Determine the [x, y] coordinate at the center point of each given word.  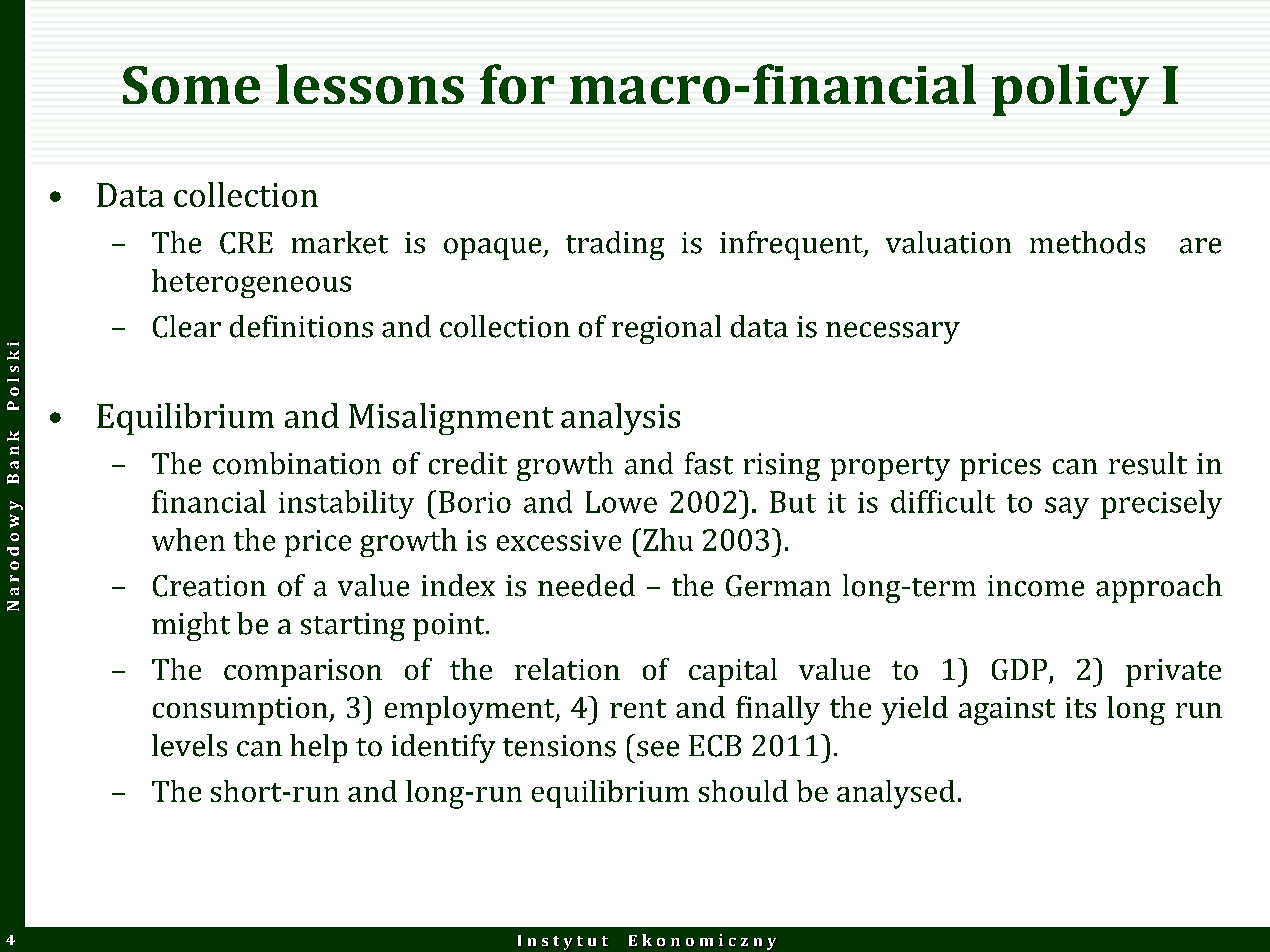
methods [1087, 242]
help [318, 748]
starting [353, 627]
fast [709, 463]
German [778, 586]
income [1036, 586]
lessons [370, 84]
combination [297, 463]
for [517, 84]
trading [615, 245]
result [1148, 463]
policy [1070, 90]
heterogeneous [251, 283]
